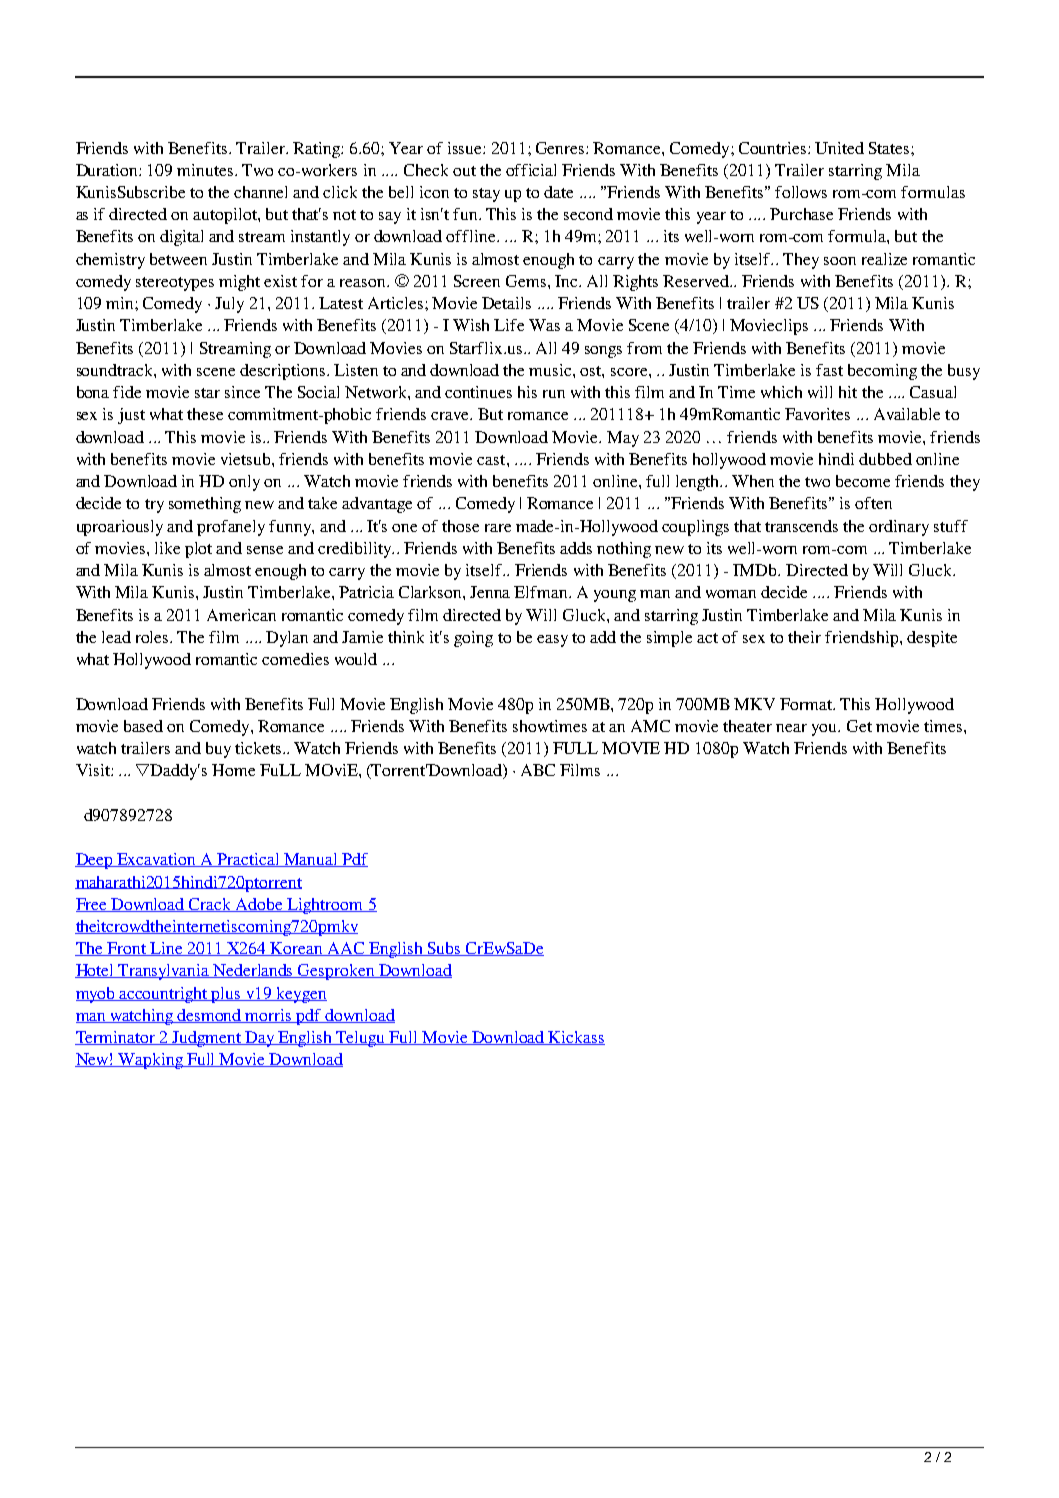 The width and height of the image is (1059, 1498). What do you see at coordinates (492, 460) in the image?
I see `cast` at bounding box center [492, 460].
